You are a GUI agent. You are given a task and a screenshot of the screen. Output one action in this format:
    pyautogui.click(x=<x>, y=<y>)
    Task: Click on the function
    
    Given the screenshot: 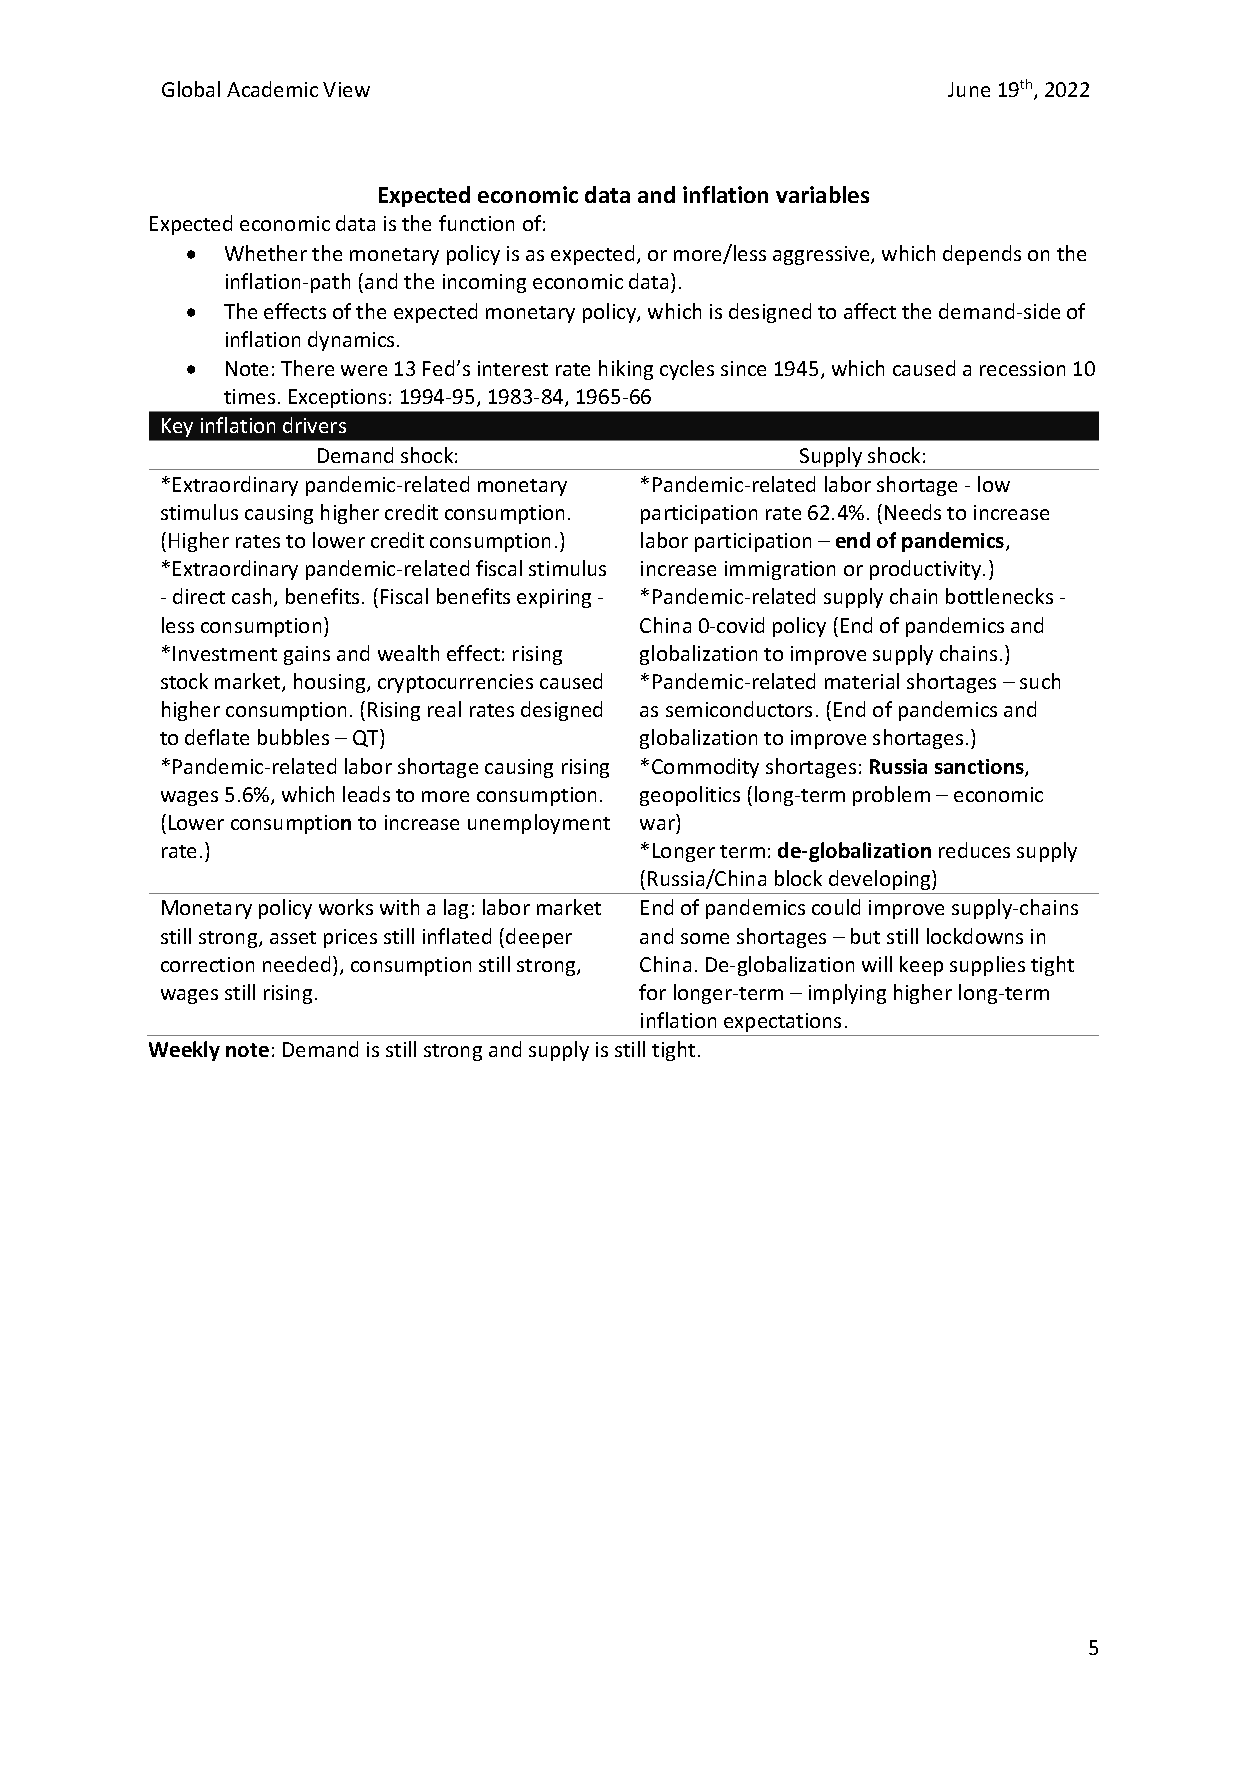 What is the action you would take?
    pyautogui.click(x=476, y=223)
